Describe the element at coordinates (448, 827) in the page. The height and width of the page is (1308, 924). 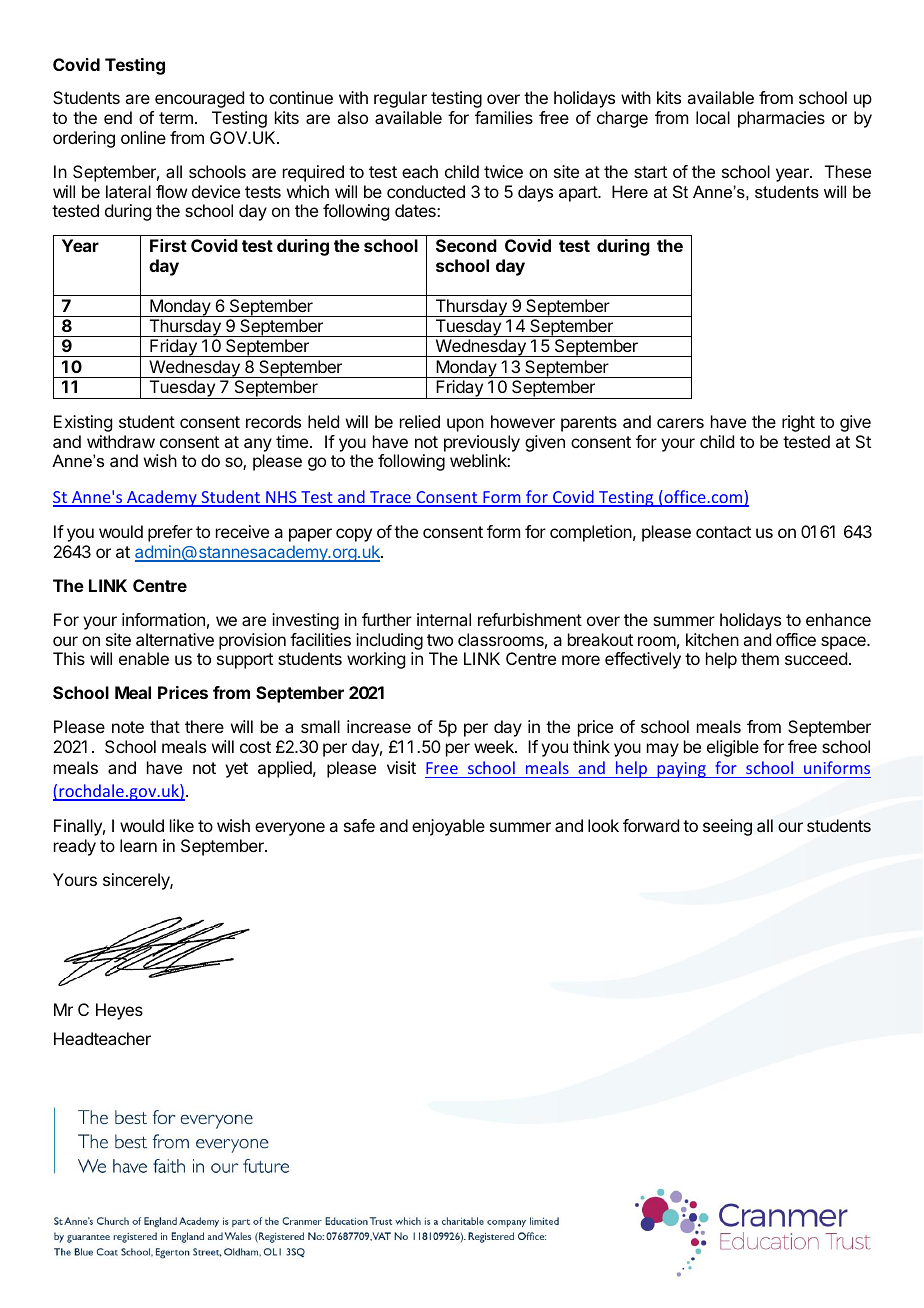
I see `enjoyable` at that location.
